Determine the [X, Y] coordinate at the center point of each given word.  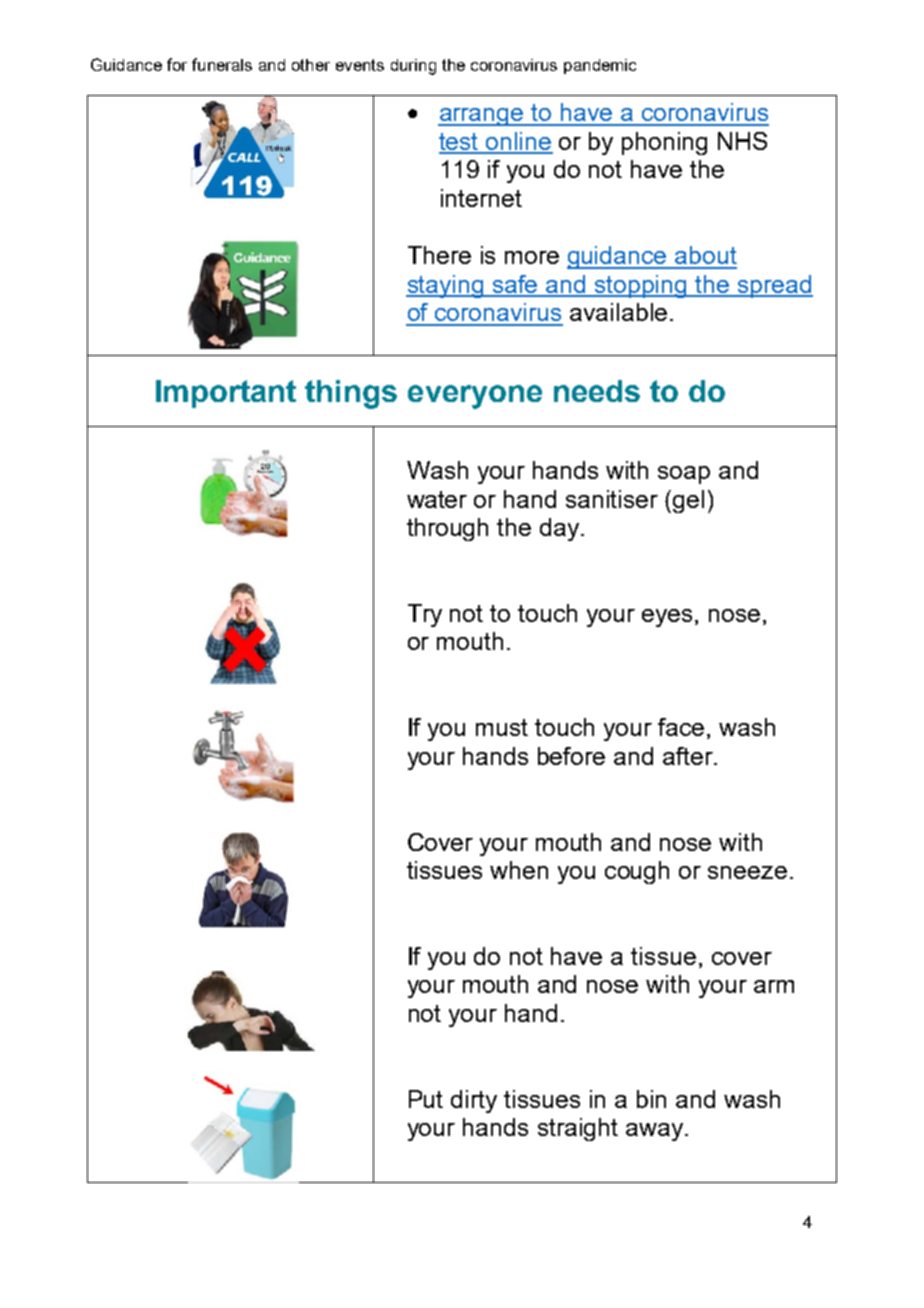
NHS [742, 141]
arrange [482, 117]
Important [226, 394]
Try [425, 615]
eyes [667, 618]
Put [426, 1099]
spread [774, 286]
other [311, 65]
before [571, 756]
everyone [475, 397]
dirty [474, 1101]
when [519, 870]
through [447, 529]
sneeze [747, 872]
